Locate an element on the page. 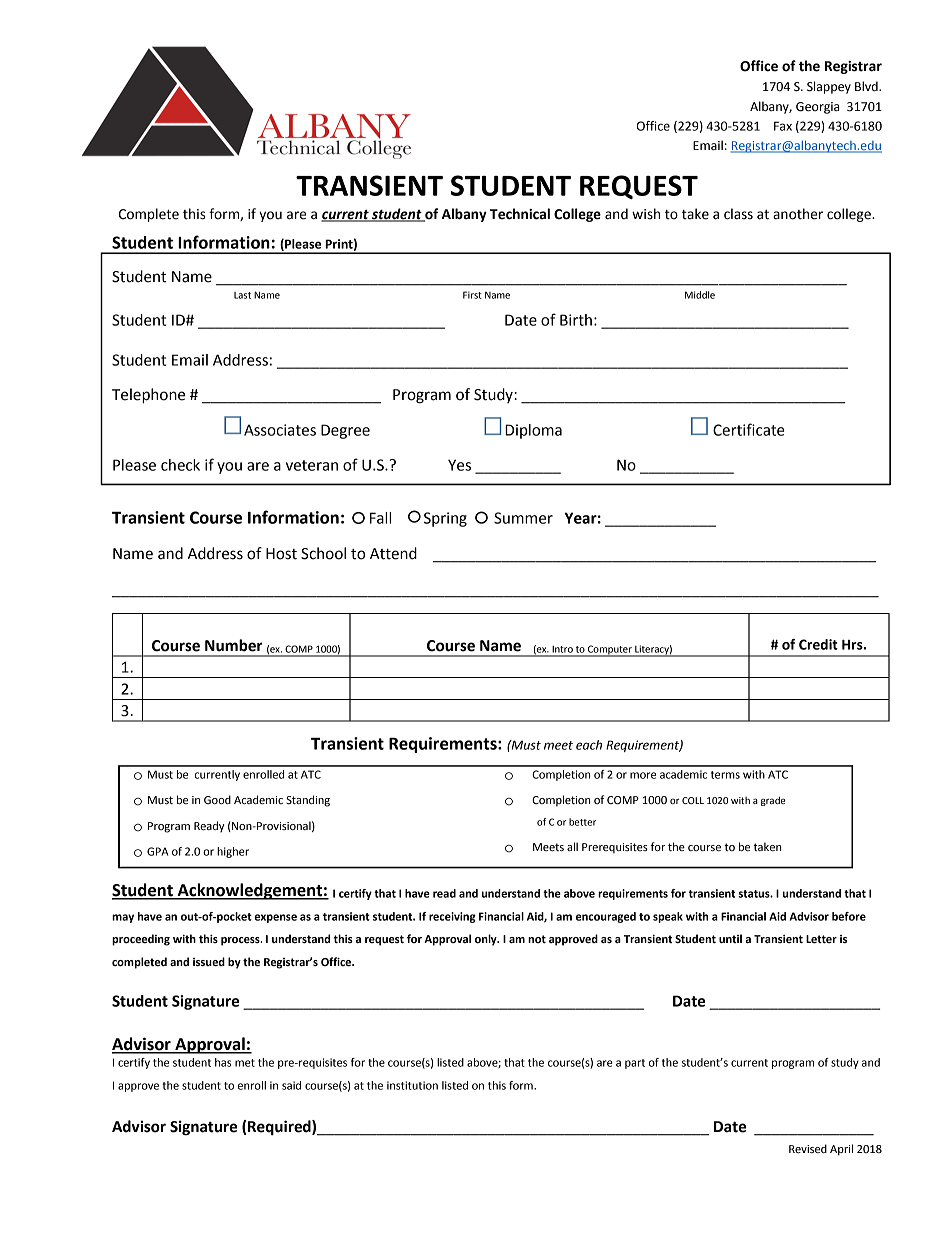 This document has width=952, height=1233. Certificate is located at coordinates (749, 429).
